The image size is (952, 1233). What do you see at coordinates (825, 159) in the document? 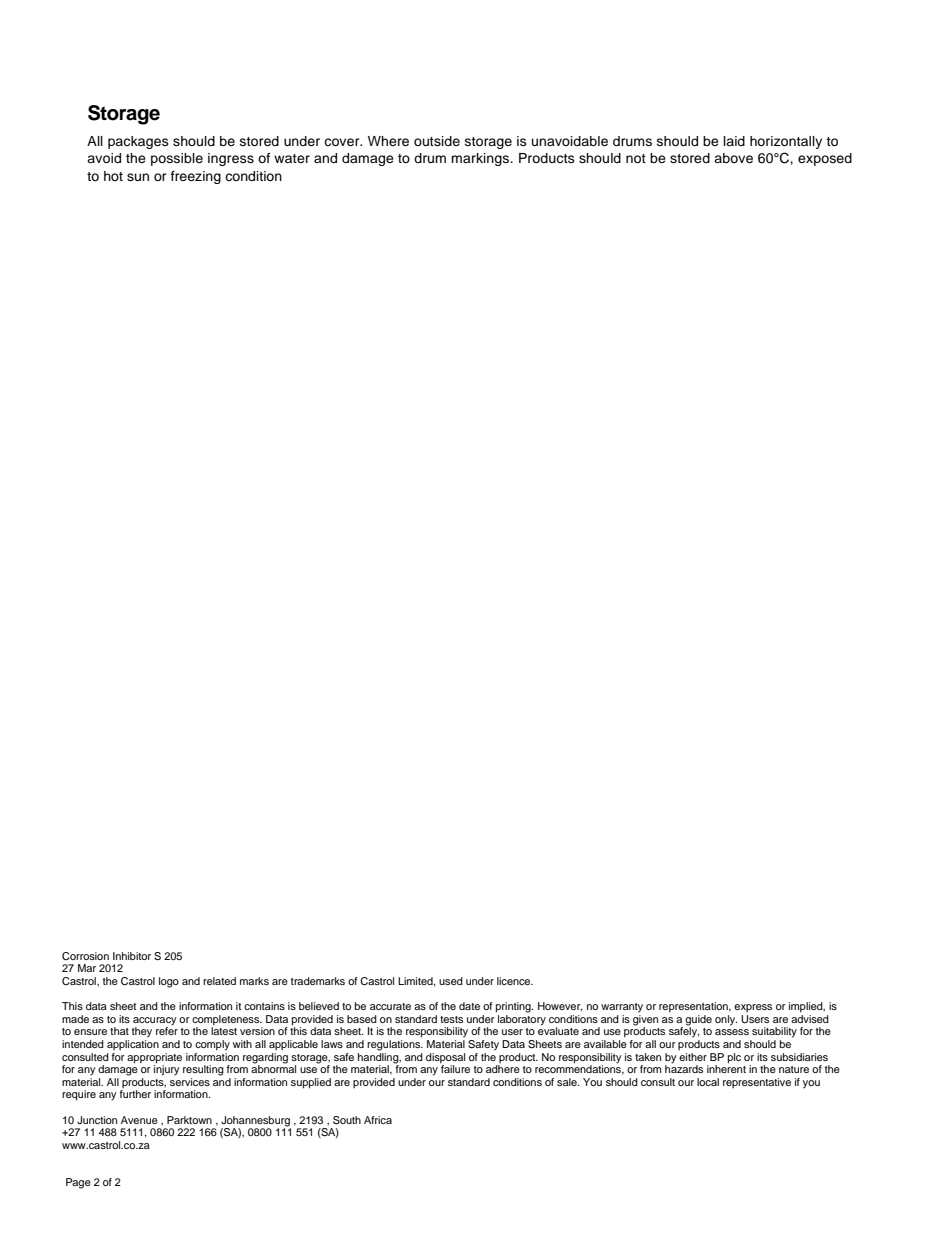
I see `exposed` at bounding box center [825, 159].
